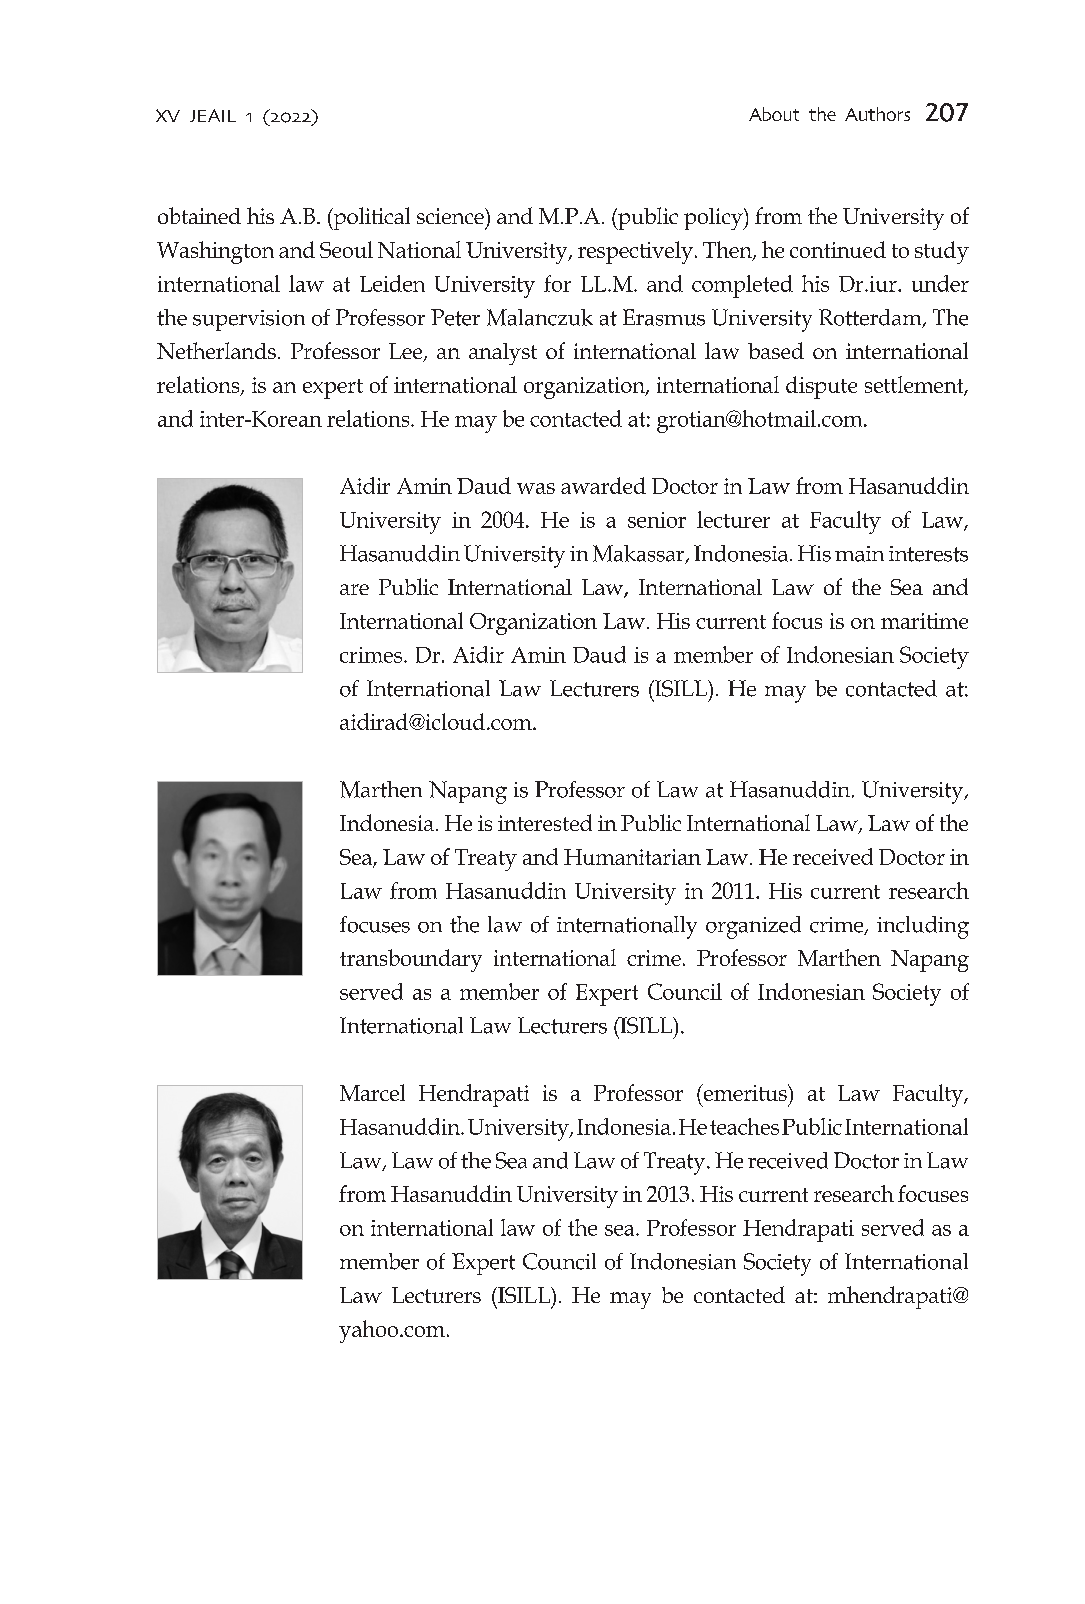 Image resolution: width=1085 pixels, height=1604 pixels. Describe the element at coordinates (354, 589) in the image. I see `are` at that location.
